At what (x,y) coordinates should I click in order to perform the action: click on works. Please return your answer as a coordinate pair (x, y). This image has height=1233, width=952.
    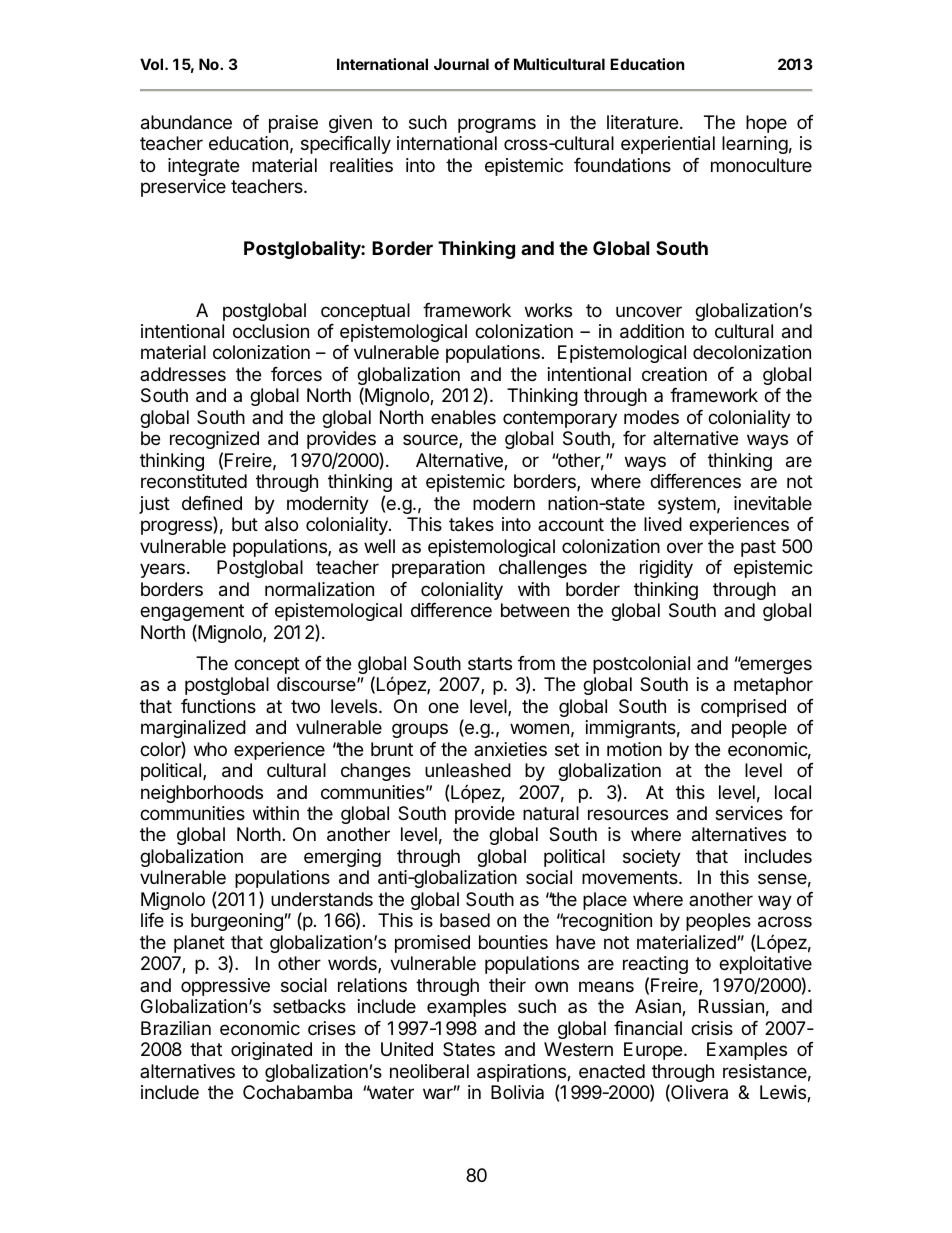
    Looking at the image, I should click on (548, 310).
